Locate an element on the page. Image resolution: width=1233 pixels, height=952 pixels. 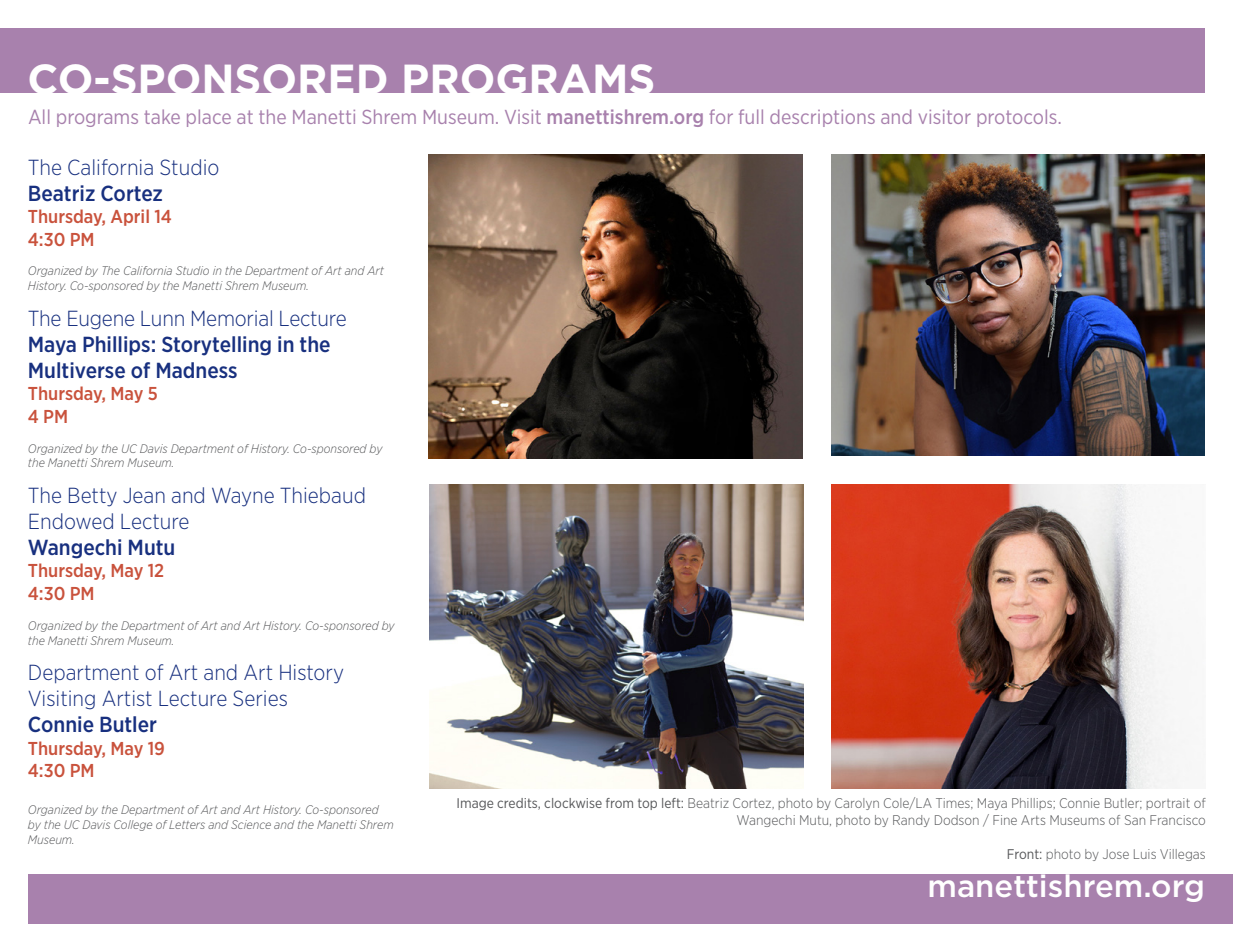
Jean is located at coordinates (144, 495).
